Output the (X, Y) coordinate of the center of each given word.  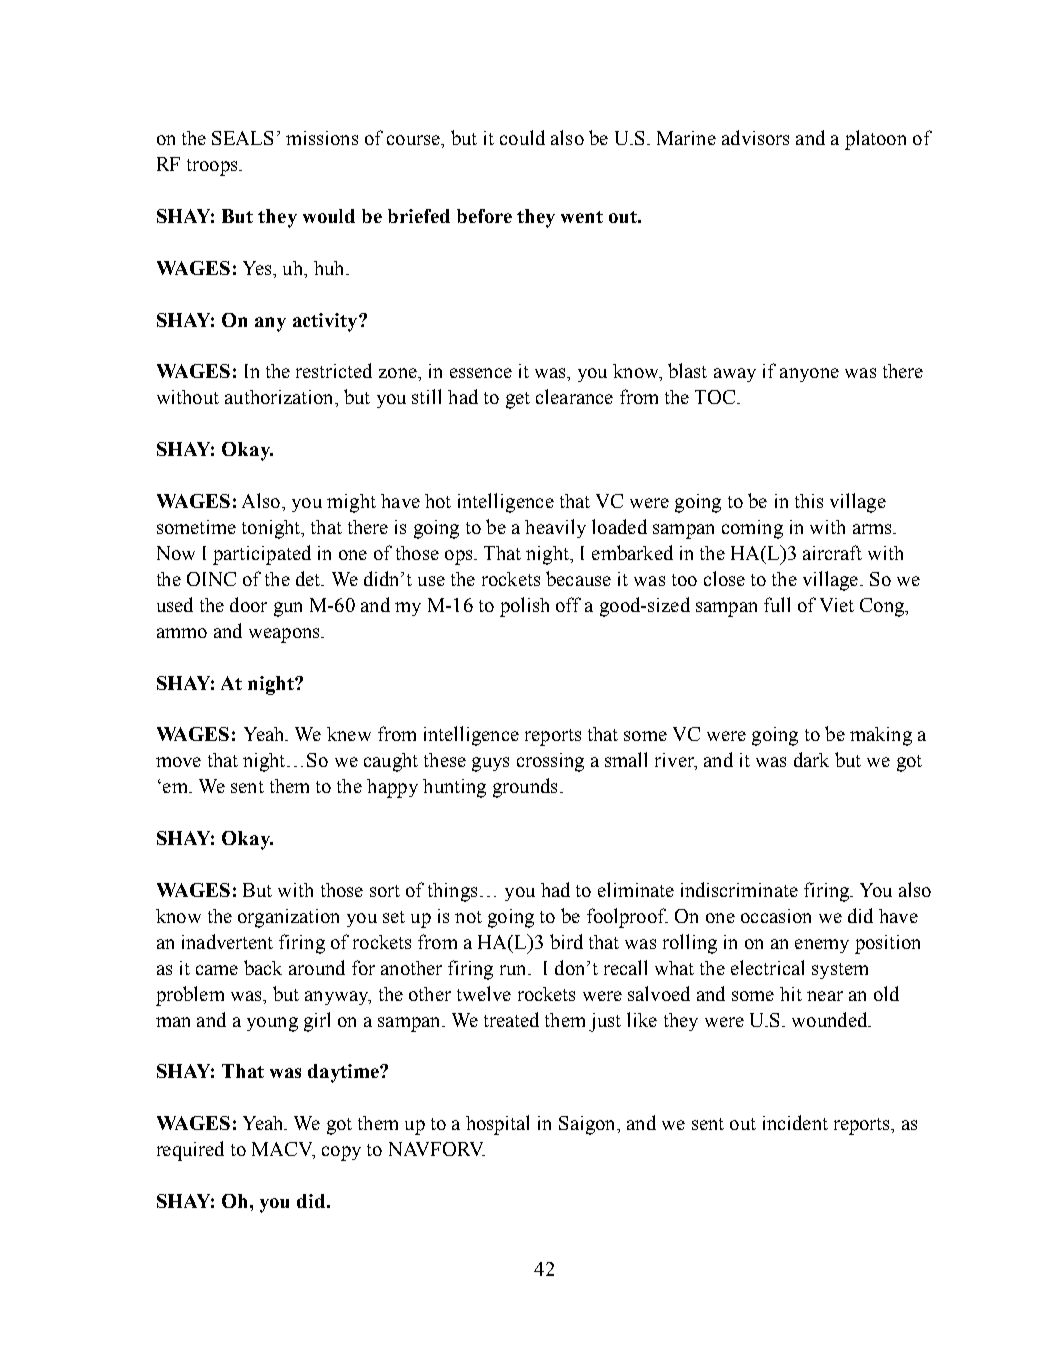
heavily (555, 528)
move (178, 762)
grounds (525, 788)
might (351, 503)
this (809, 501)
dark (811, 759)
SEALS (242, 138)
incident (795, 1122)
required (190, 1151)
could (522, 137)
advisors (755, 137)
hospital (497, 1125)
